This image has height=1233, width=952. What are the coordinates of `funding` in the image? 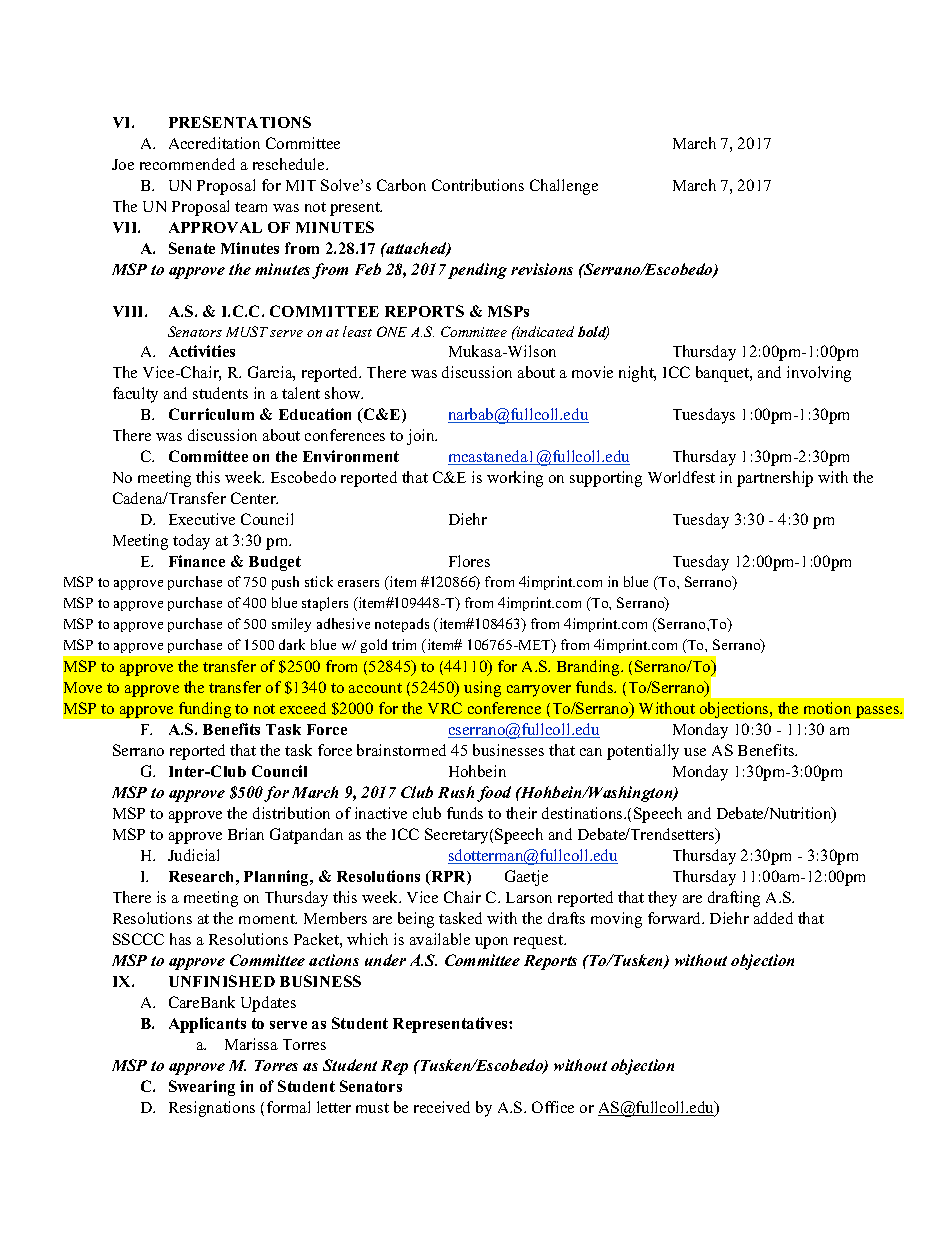 It's located at (205, 710).
